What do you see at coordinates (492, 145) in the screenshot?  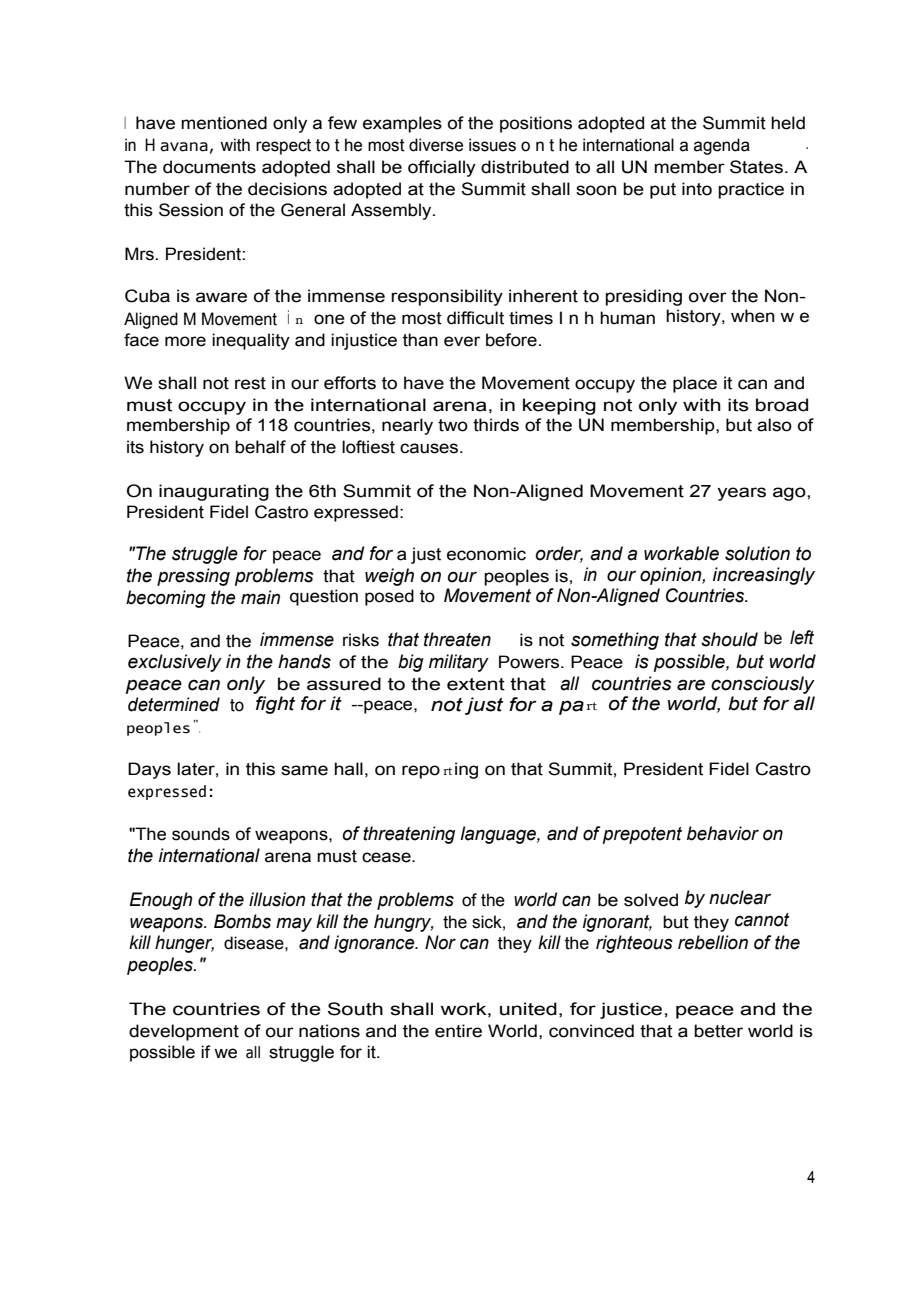 I see `issues` at bounding box center [492, 145].
